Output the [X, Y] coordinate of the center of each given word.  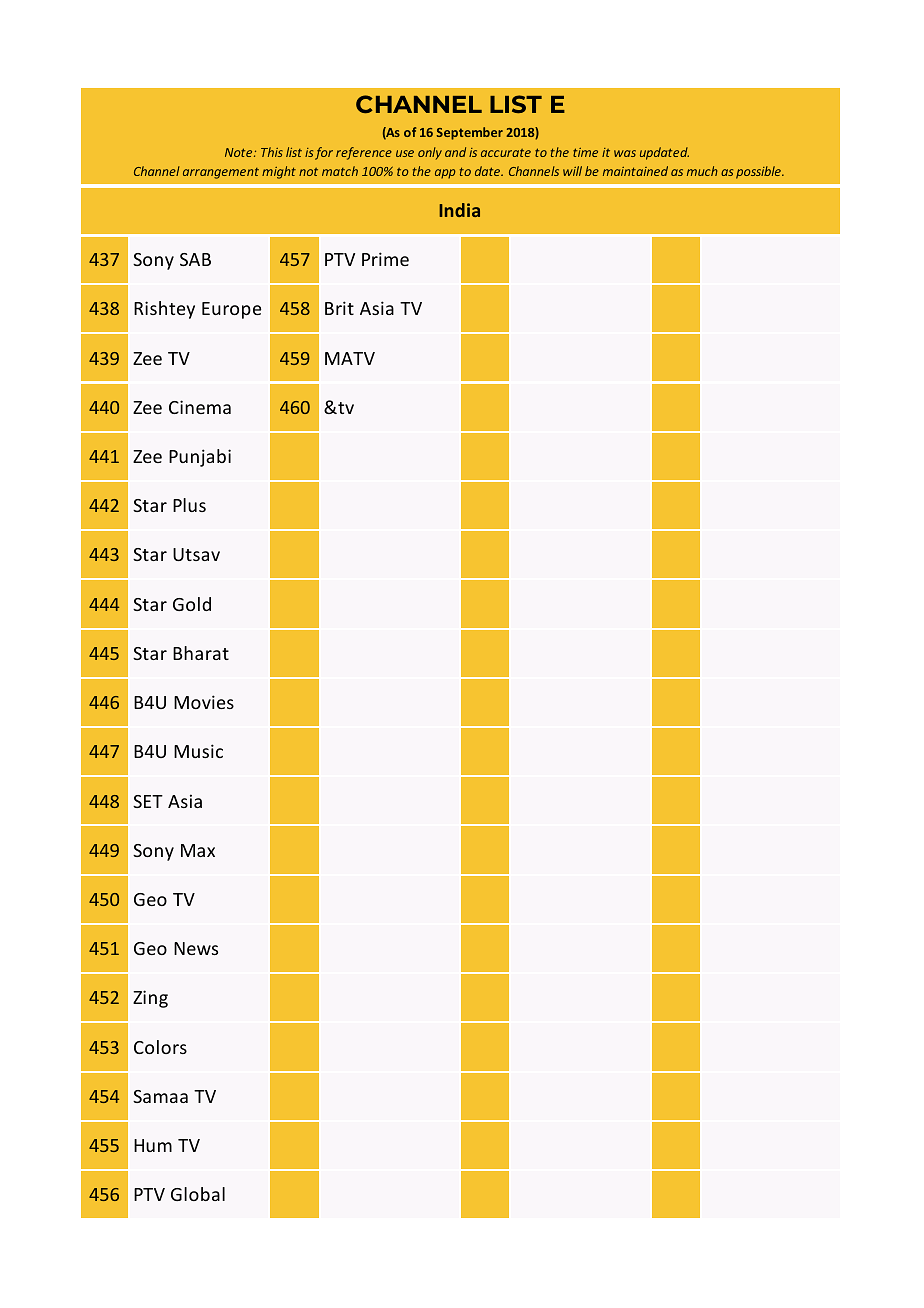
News [196, 948]
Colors [160, 1047]
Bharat [201, 653]
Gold [192, 604]
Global [198, 1194]
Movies [204, 702]
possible [759, 172]
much [702, 171]
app [445, 174]
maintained [635, 171]
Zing [150, 999]
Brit [339, 308]
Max [198, 850]
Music [198, 751]
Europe [231, 310]
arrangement [221, 173]
